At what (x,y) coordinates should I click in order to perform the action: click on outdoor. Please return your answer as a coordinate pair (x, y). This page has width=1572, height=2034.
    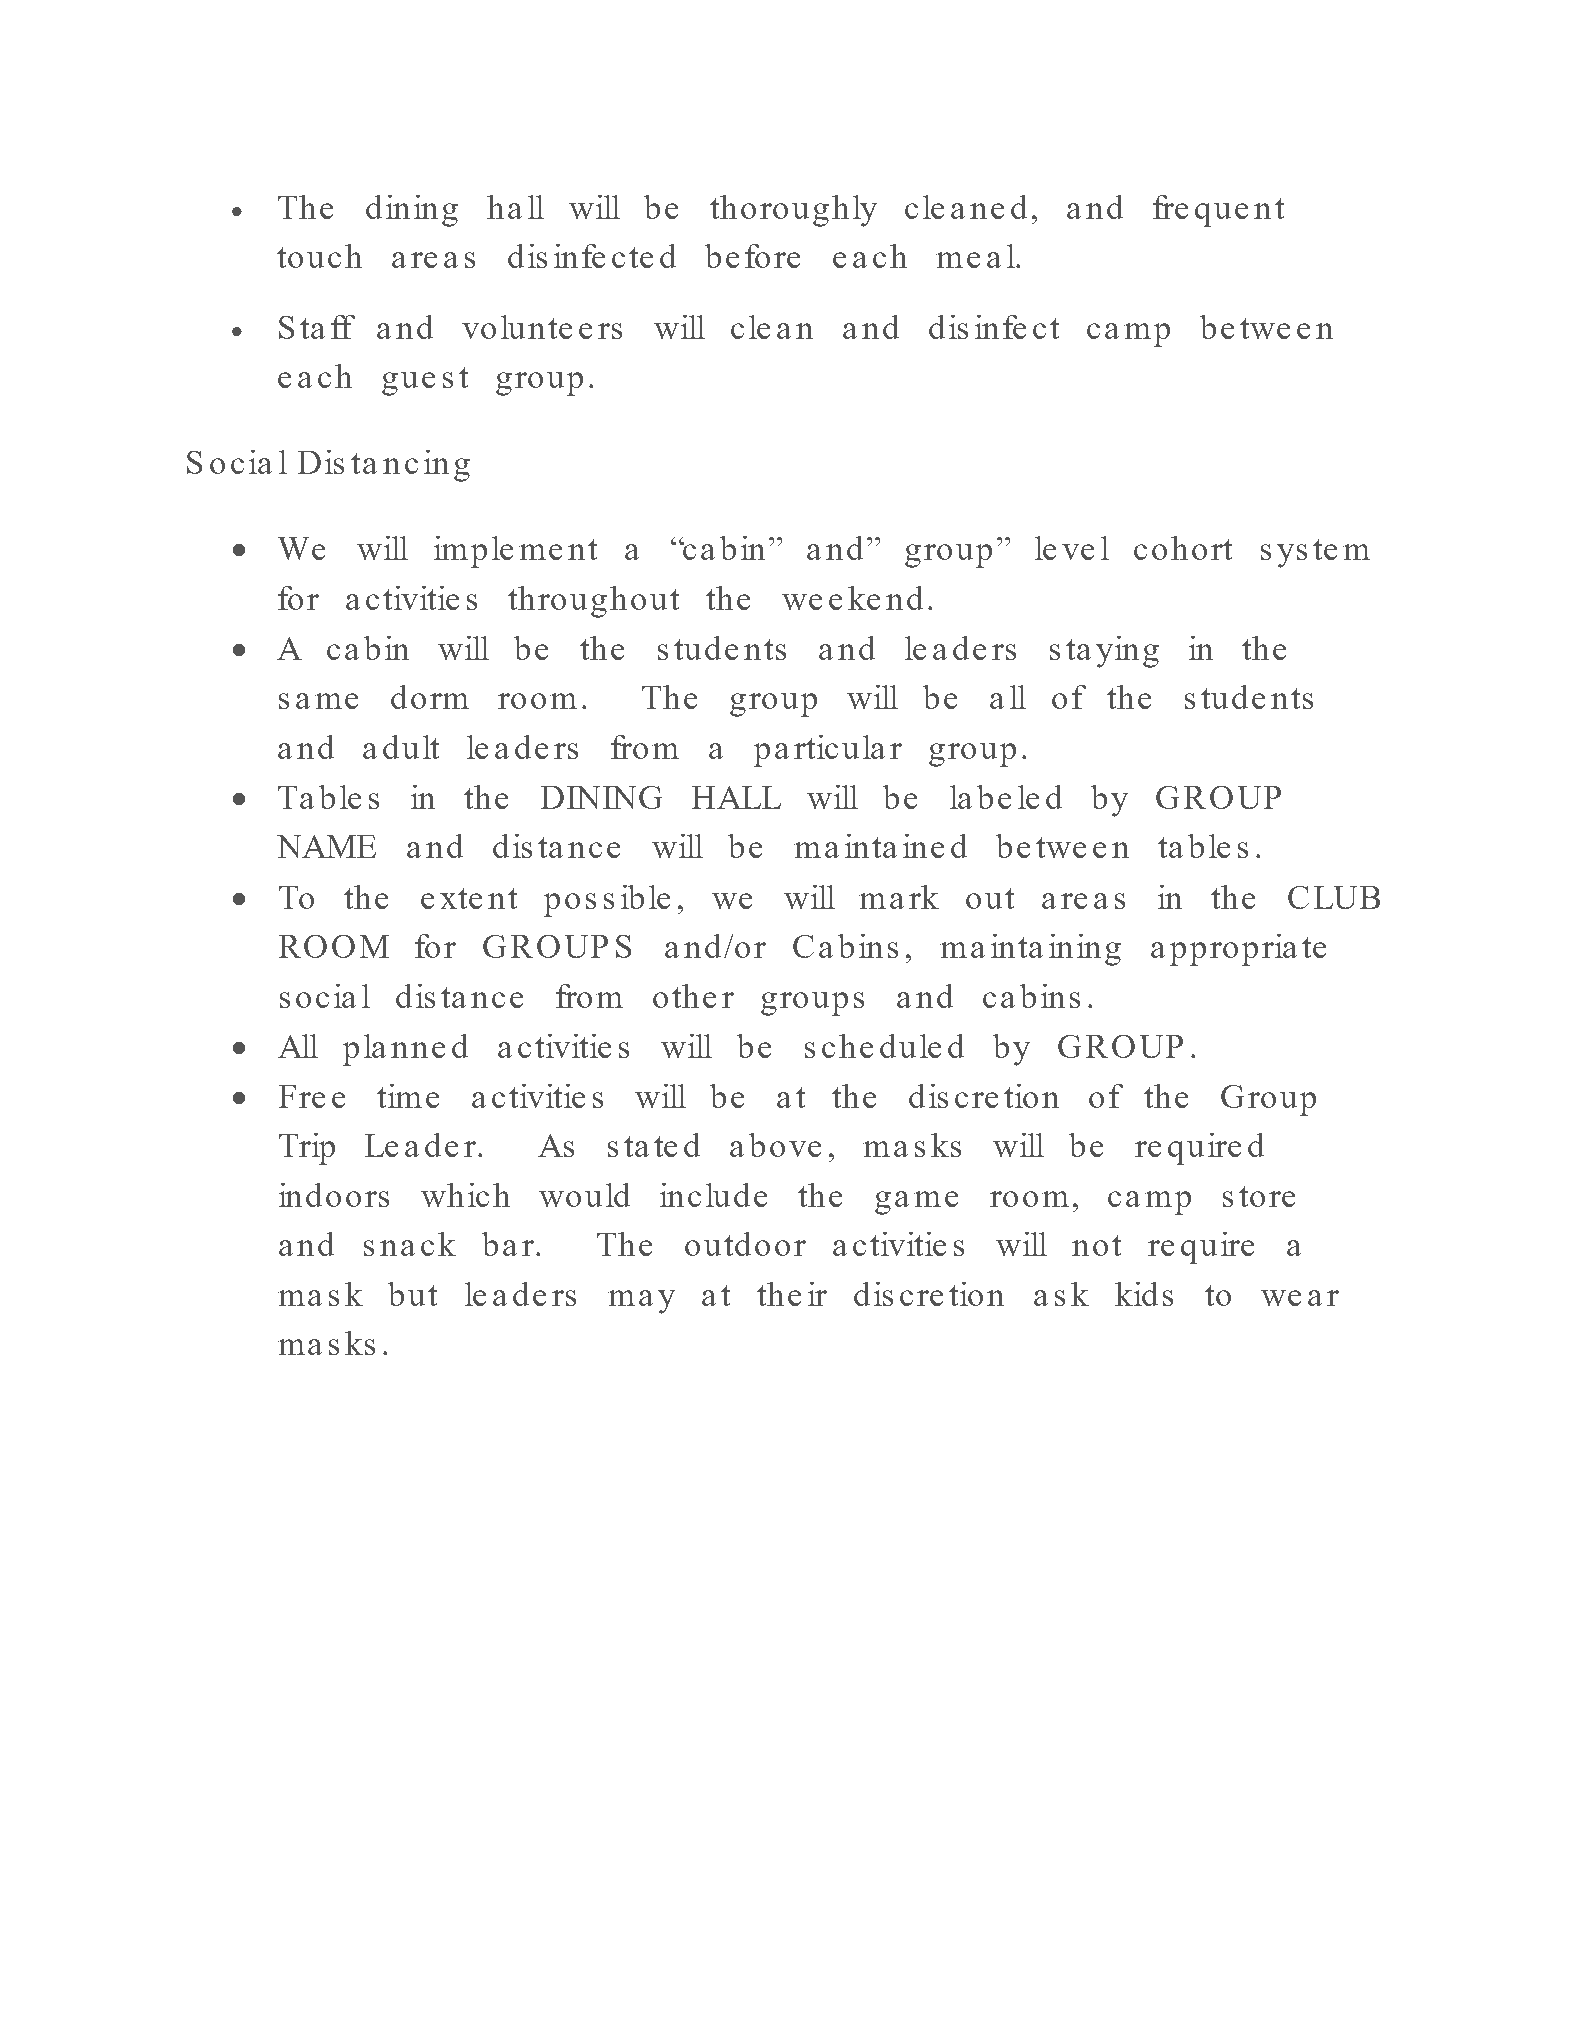
    Looking at the image, I should click on (745, 1244).
